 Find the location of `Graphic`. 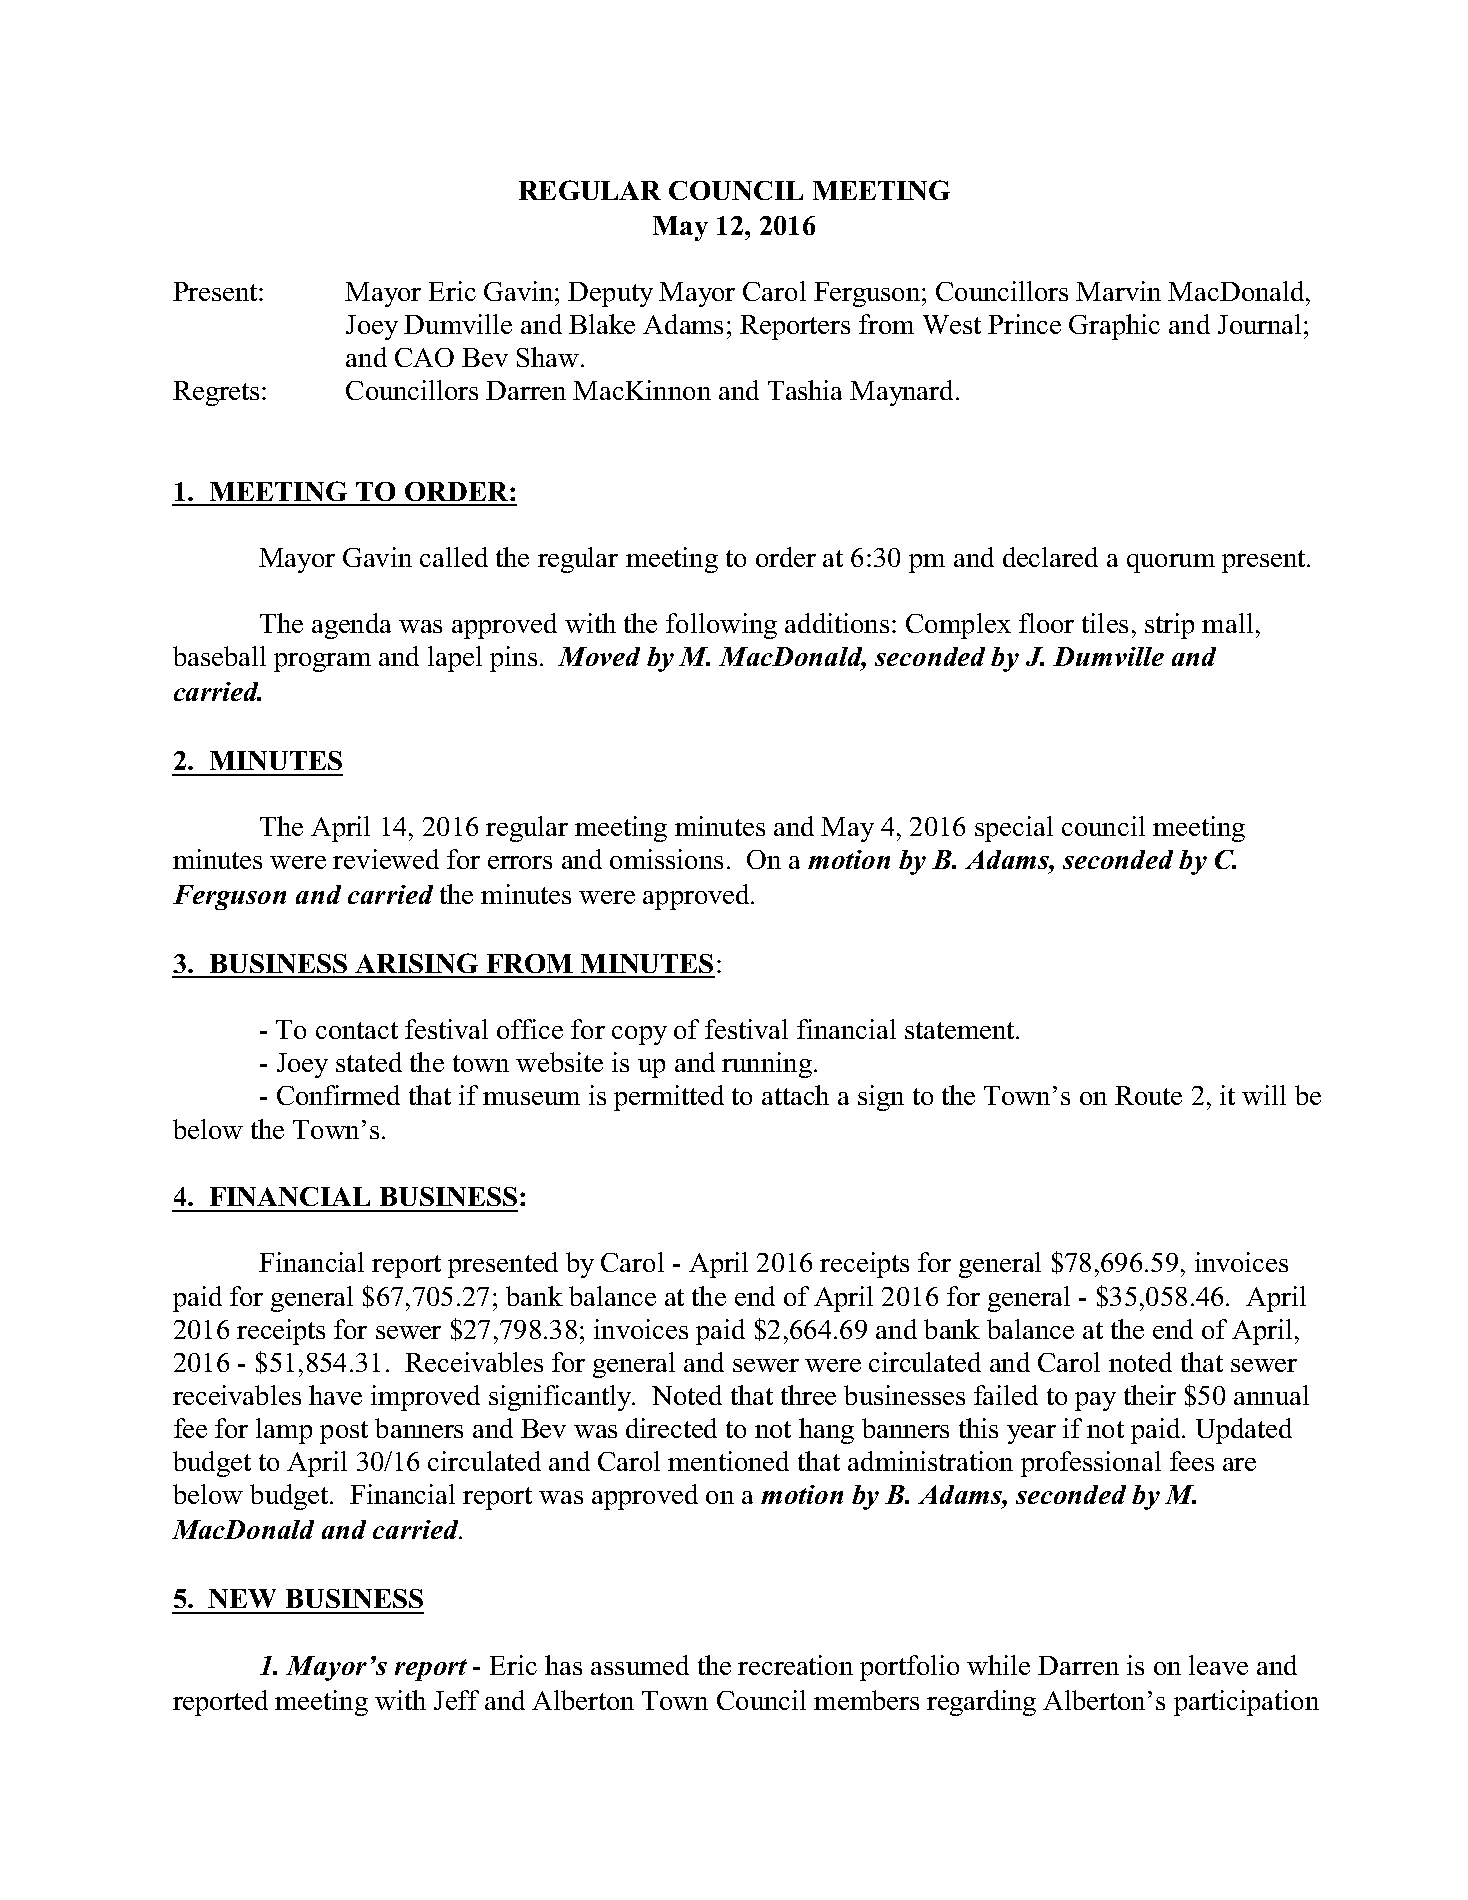

Graphic is located at coordinates (1114, 327).
